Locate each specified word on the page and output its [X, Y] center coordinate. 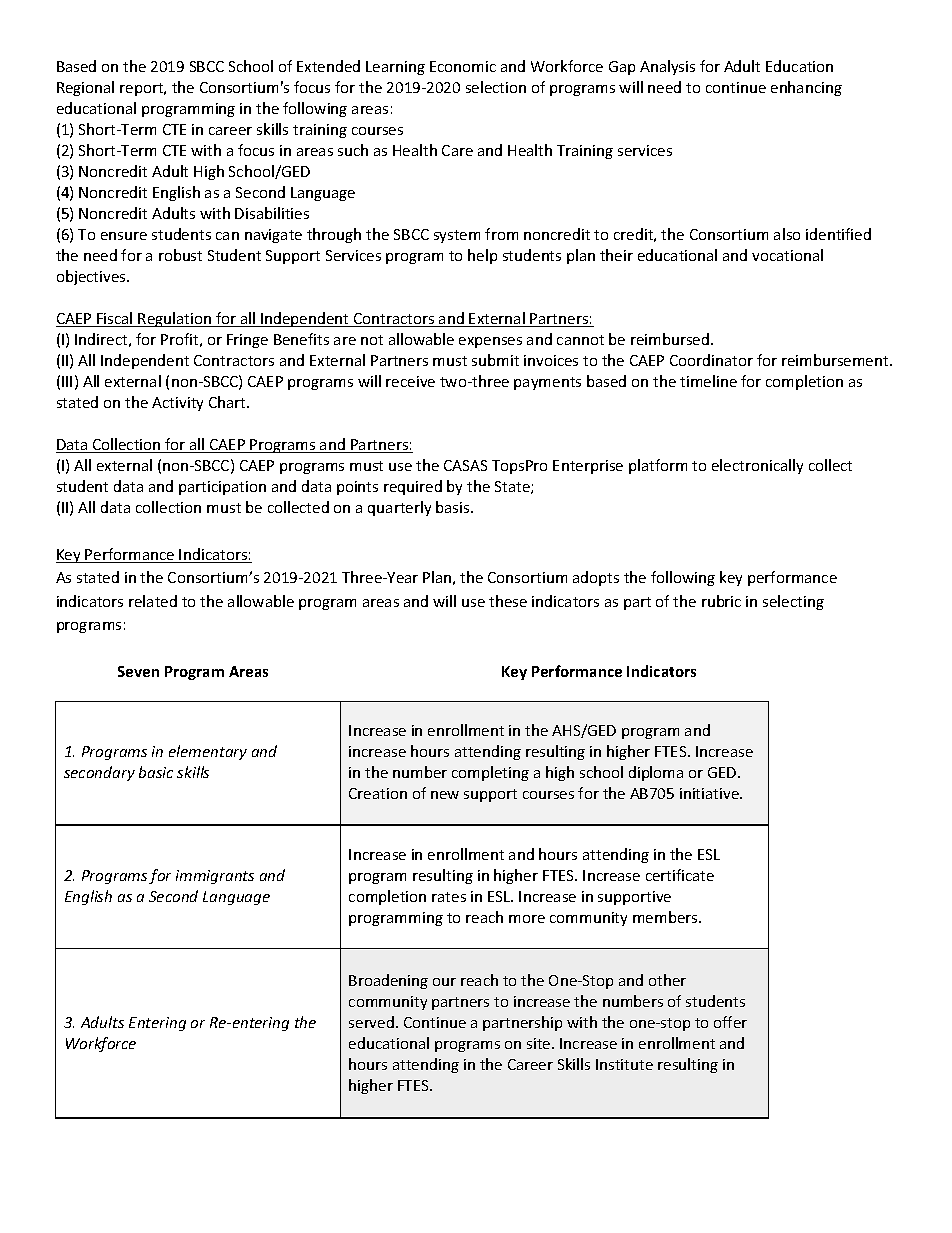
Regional [85, 88]
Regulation [175, 319]
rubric [721, 601]
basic [156, 772]
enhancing [806, 88]
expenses [490, 342]
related [153, 601]
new [445, 795]
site [540, 1043]
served [371, 1022]
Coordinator [711, 360]
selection [496, 87]
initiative [710, 793]
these [508, 601]
